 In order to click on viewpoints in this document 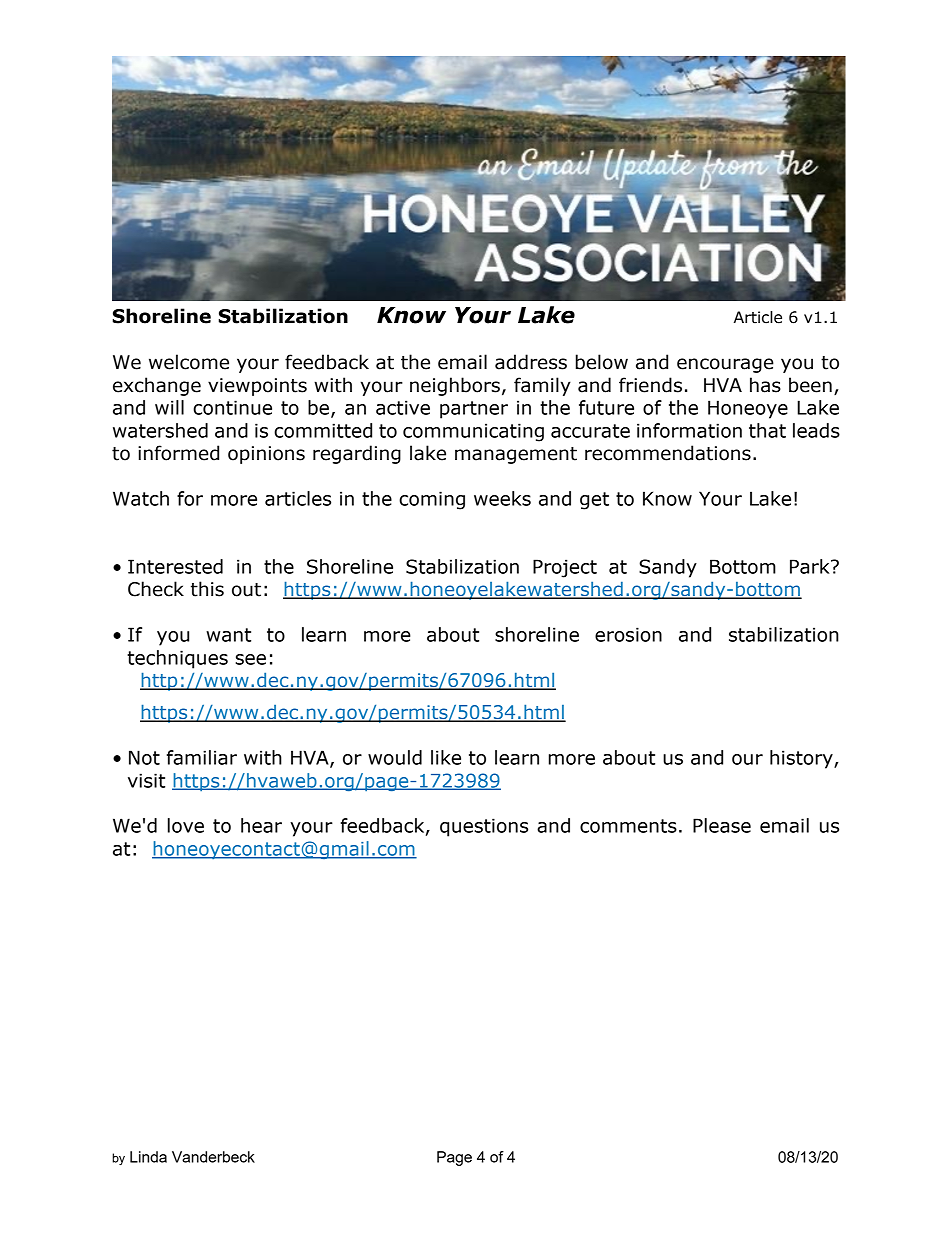, I will do `click(257, 387)`.
